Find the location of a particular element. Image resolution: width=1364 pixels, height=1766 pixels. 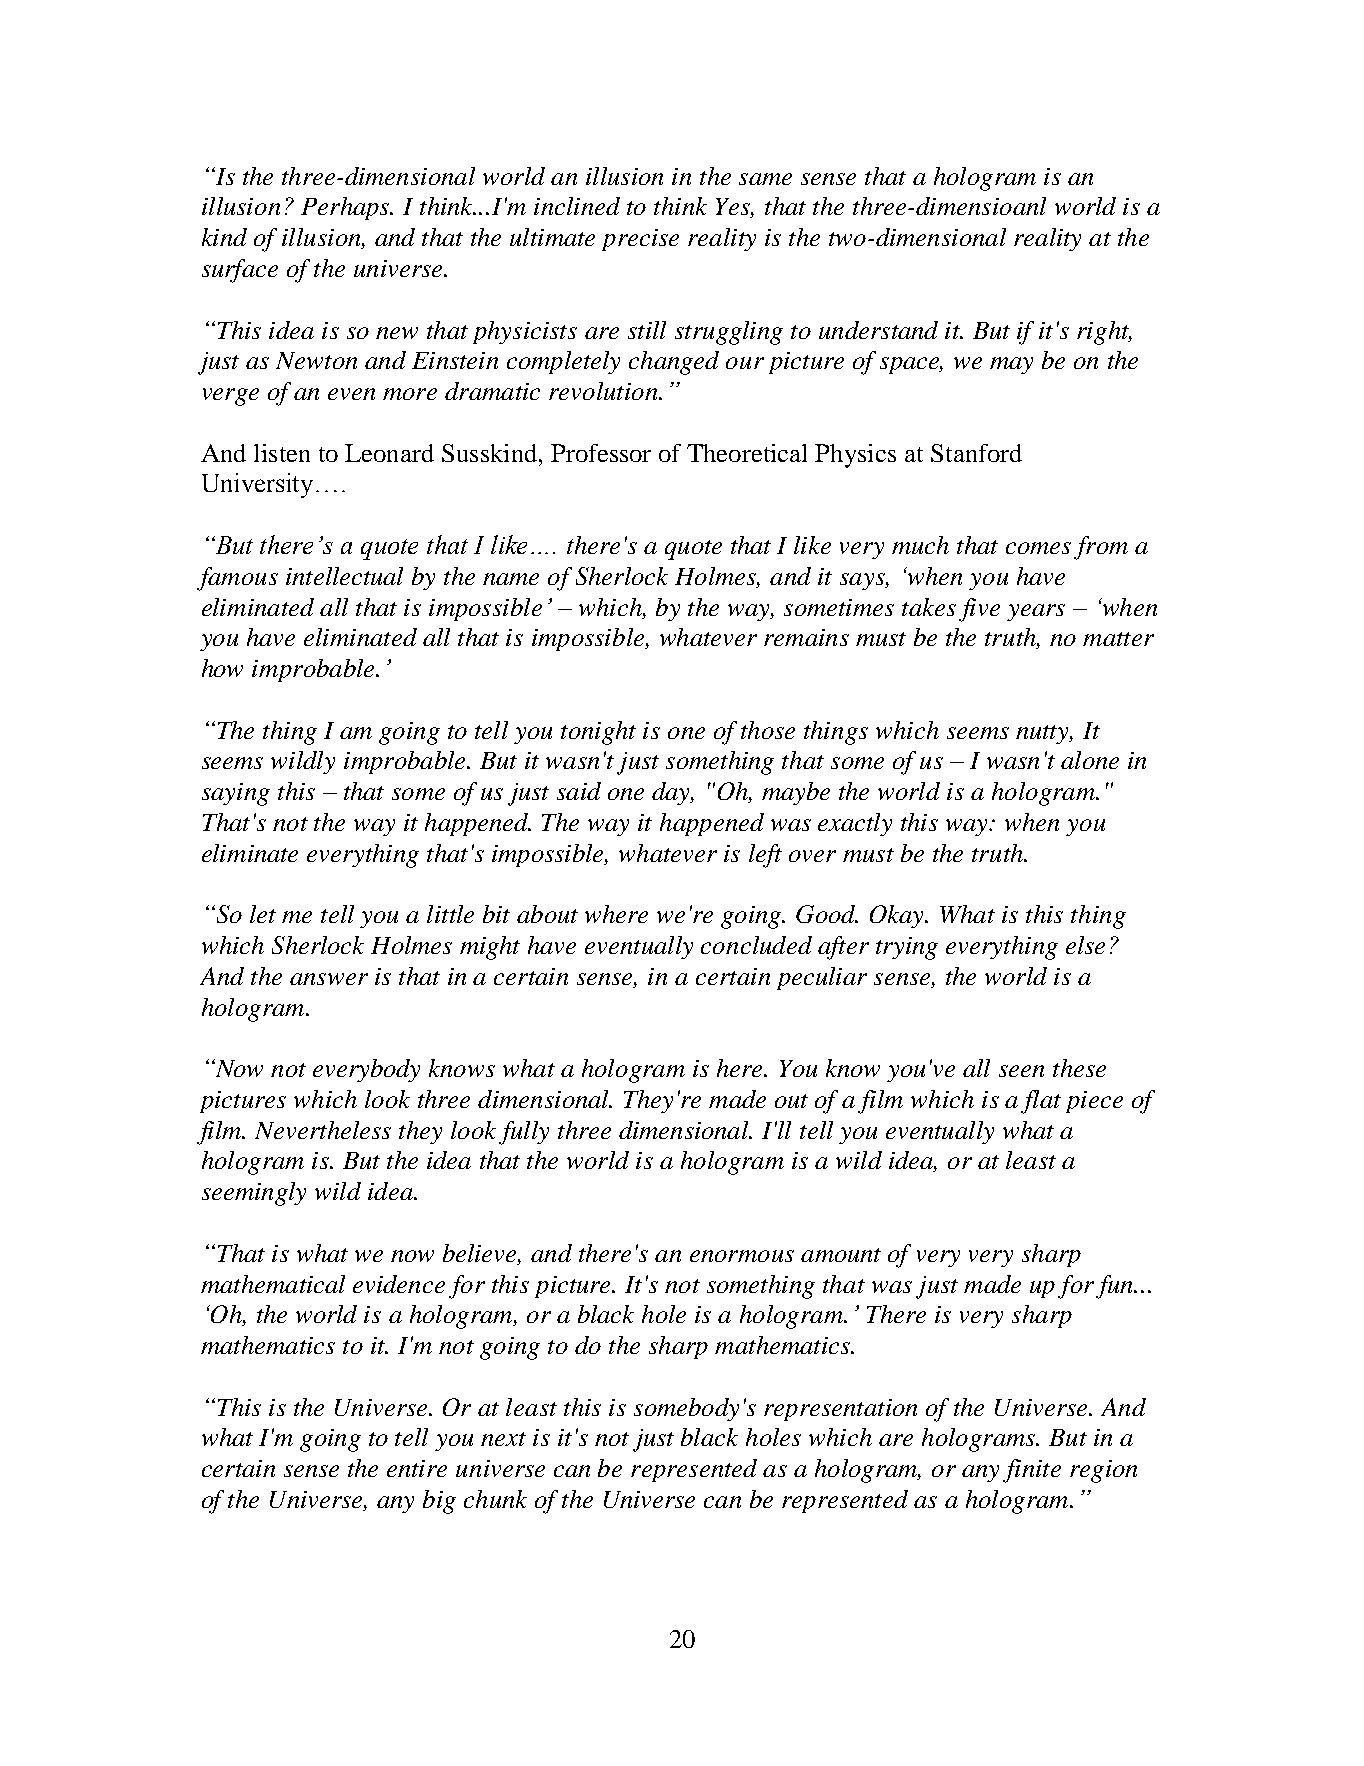

alone is located at coordinates (1090, 760).
